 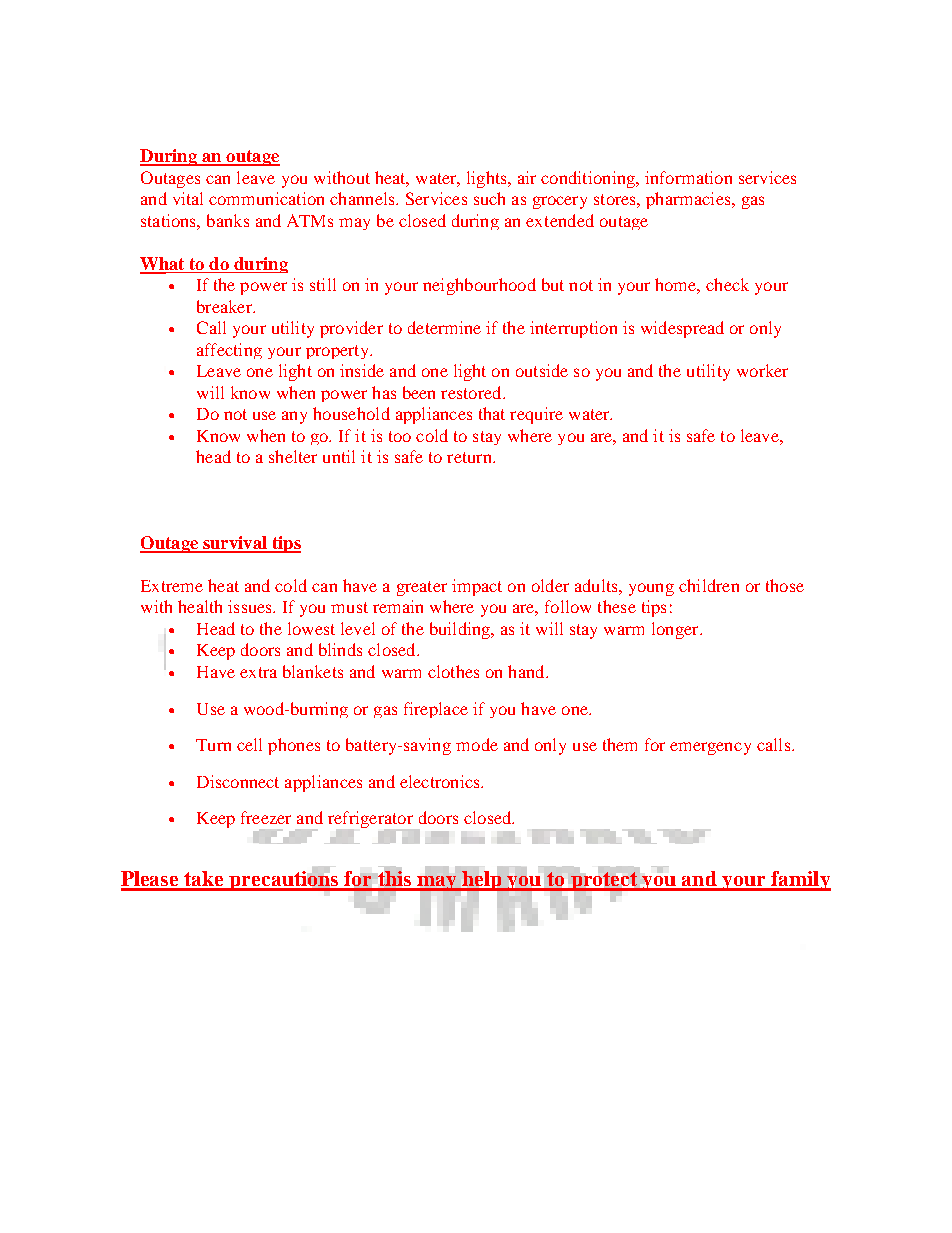 I want to click on such, so click(x=489, y=198).
